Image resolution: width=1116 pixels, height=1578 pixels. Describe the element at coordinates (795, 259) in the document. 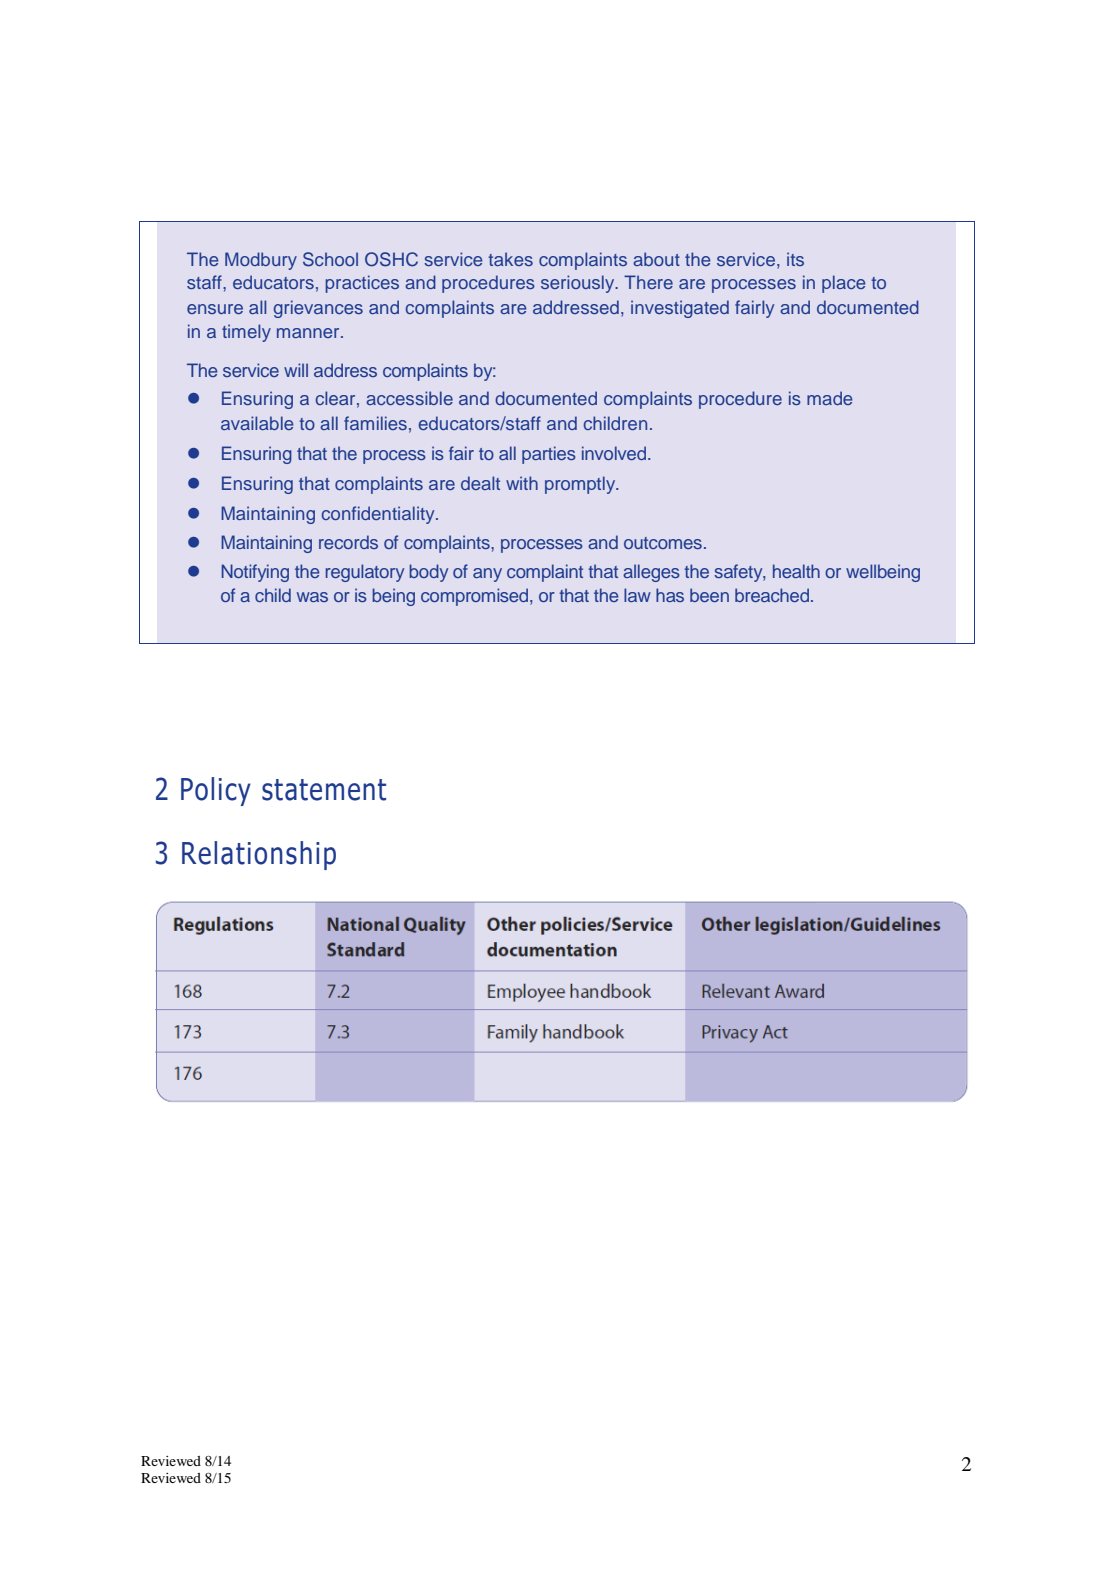

I see `its` at that location.
